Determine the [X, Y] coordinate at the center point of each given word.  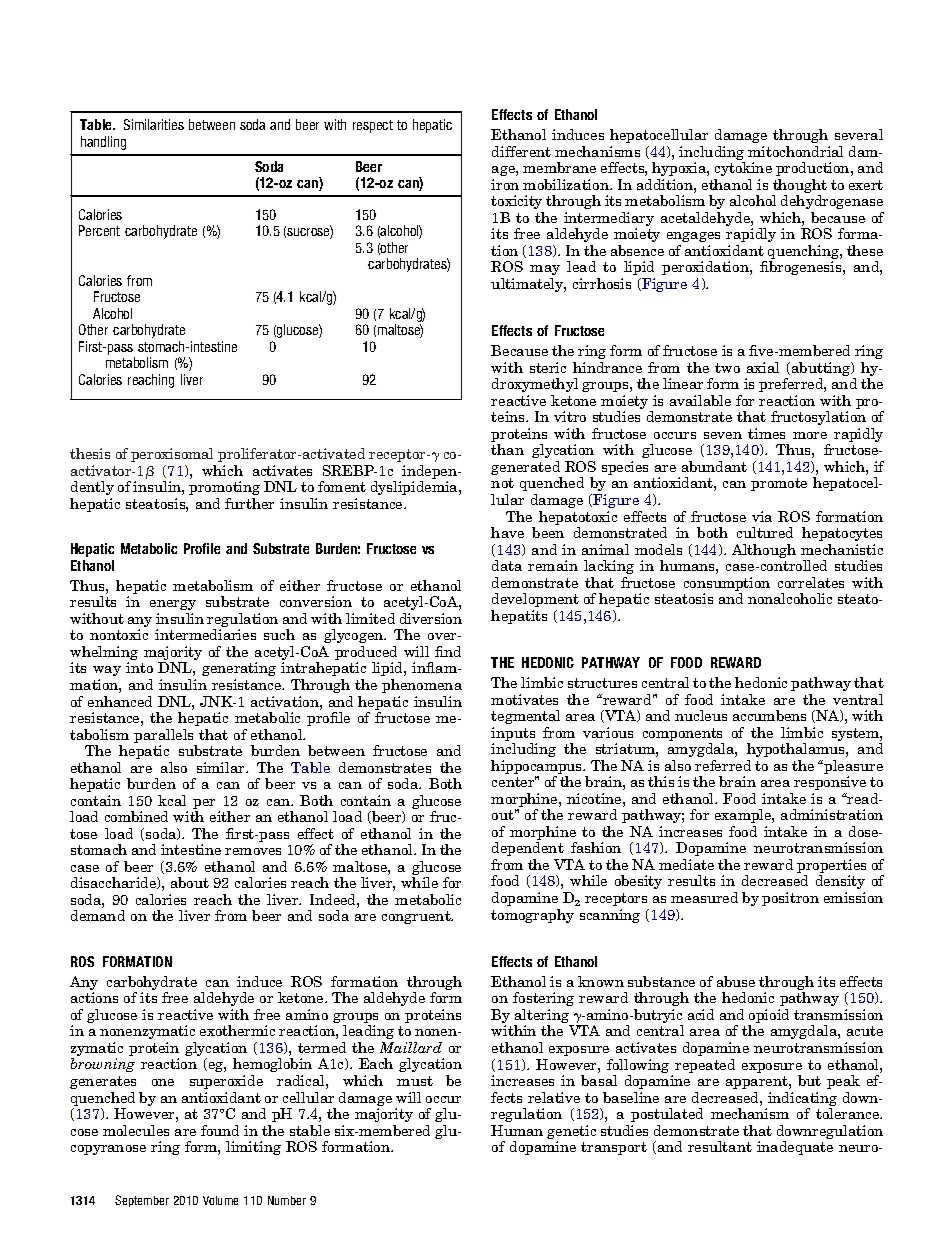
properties [831, 867]
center [514, 781]
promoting [224, 488]
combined [136, 816]
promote [779, 484]
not [502, 483]
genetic [571, 1133]
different [521, 151]
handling [103, 143]
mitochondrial [795, 151]
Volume [220, 1200]
